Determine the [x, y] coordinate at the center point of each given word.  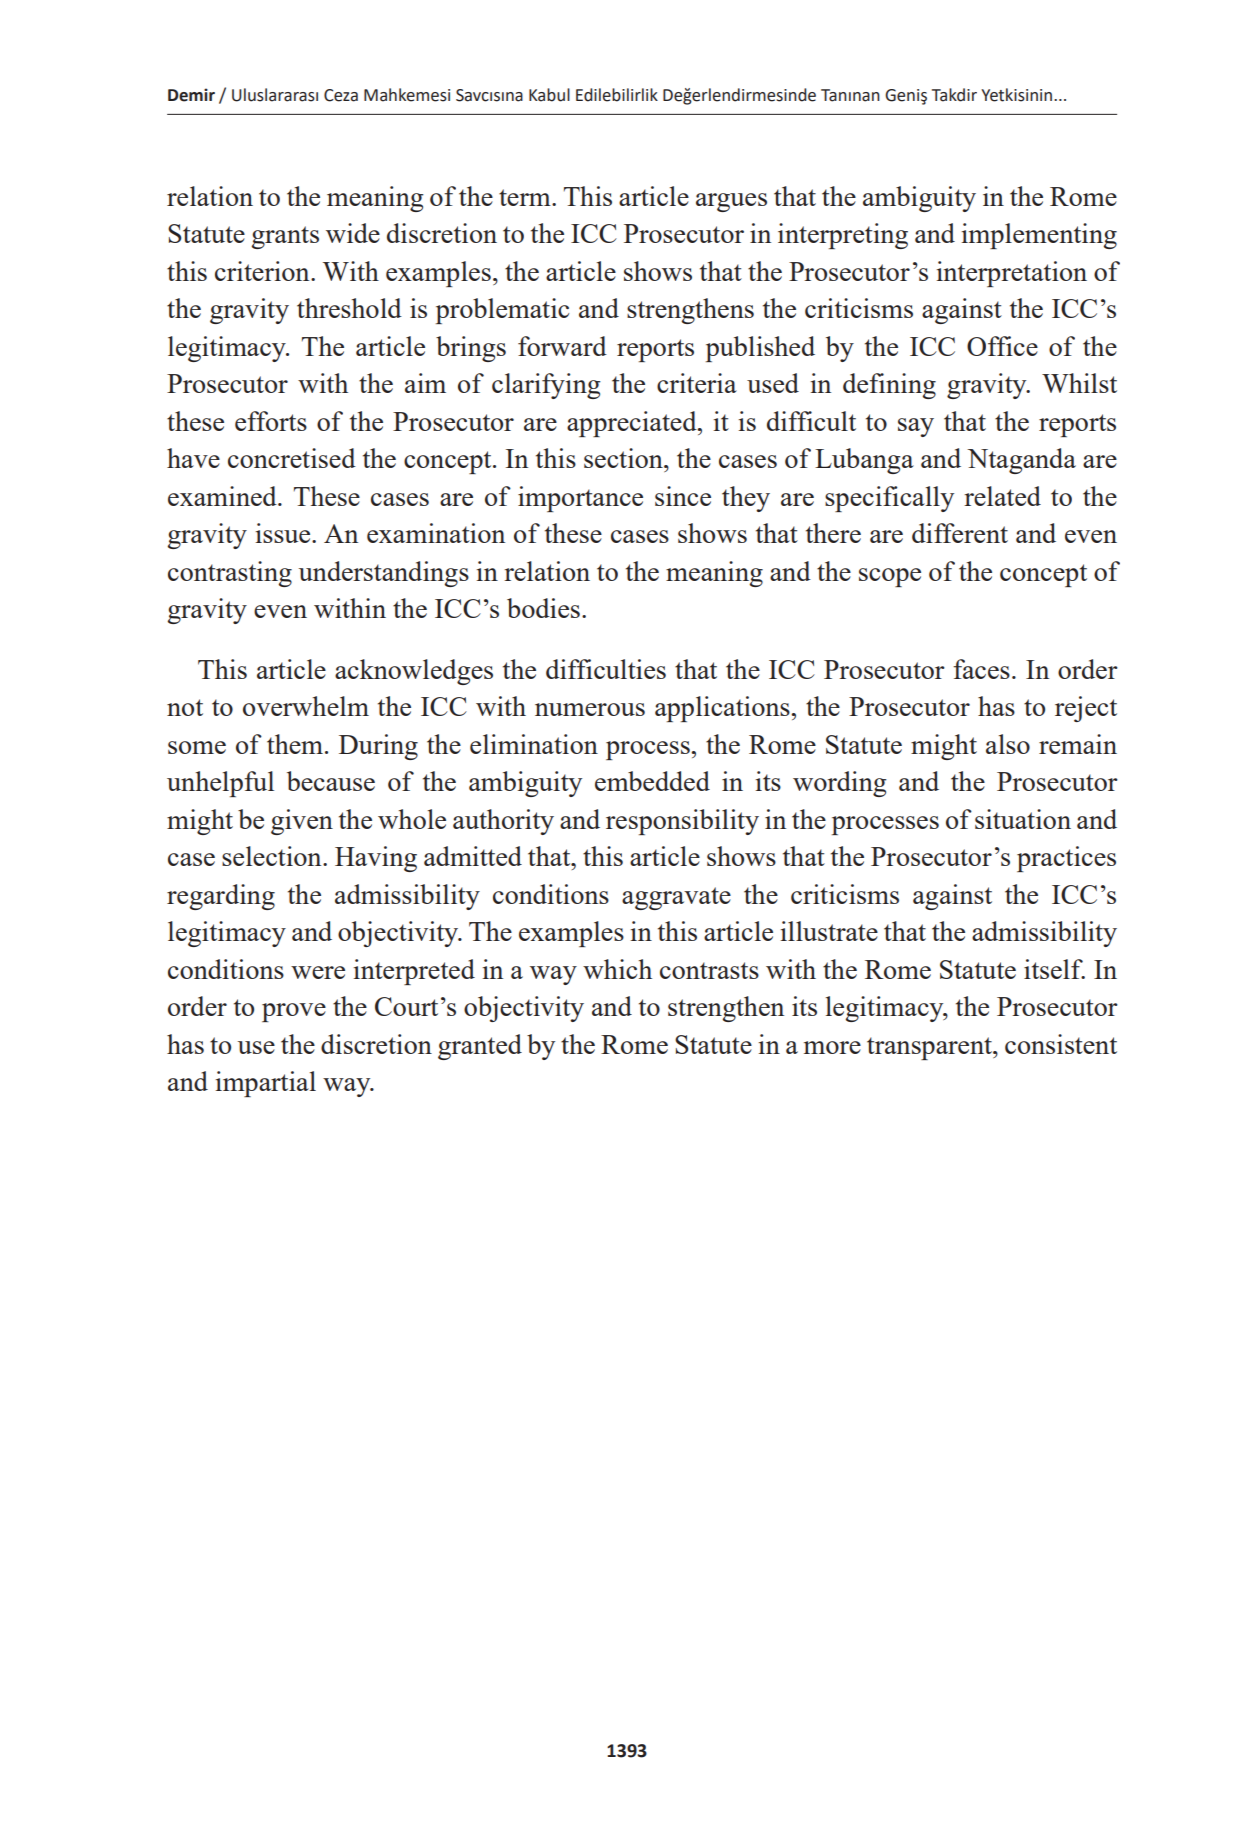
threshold [349, 308]
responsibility [682, 822]
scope [890, 577]
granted [480, 1047]
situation [1023, 819]
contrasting [230, 574]
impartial [266, 1084]
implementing [1039, 236]
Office [1002, 346]
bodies [543, 608]
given [302, 822]
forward [562, 346]
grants [285, 237]
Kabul [549, 95]
